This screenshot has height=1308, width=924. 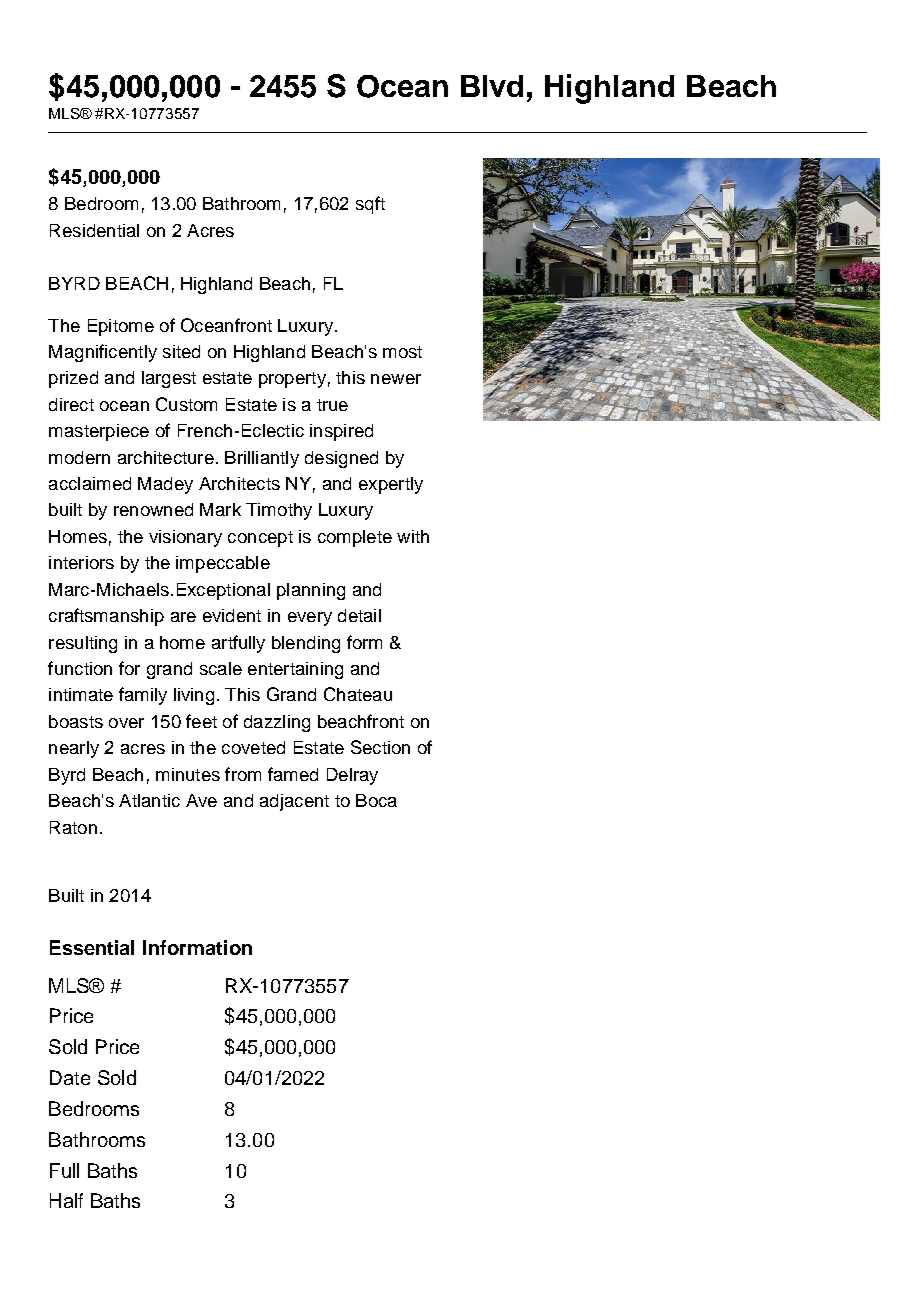 I want to click on Residential, so click(x=94, y=230).
